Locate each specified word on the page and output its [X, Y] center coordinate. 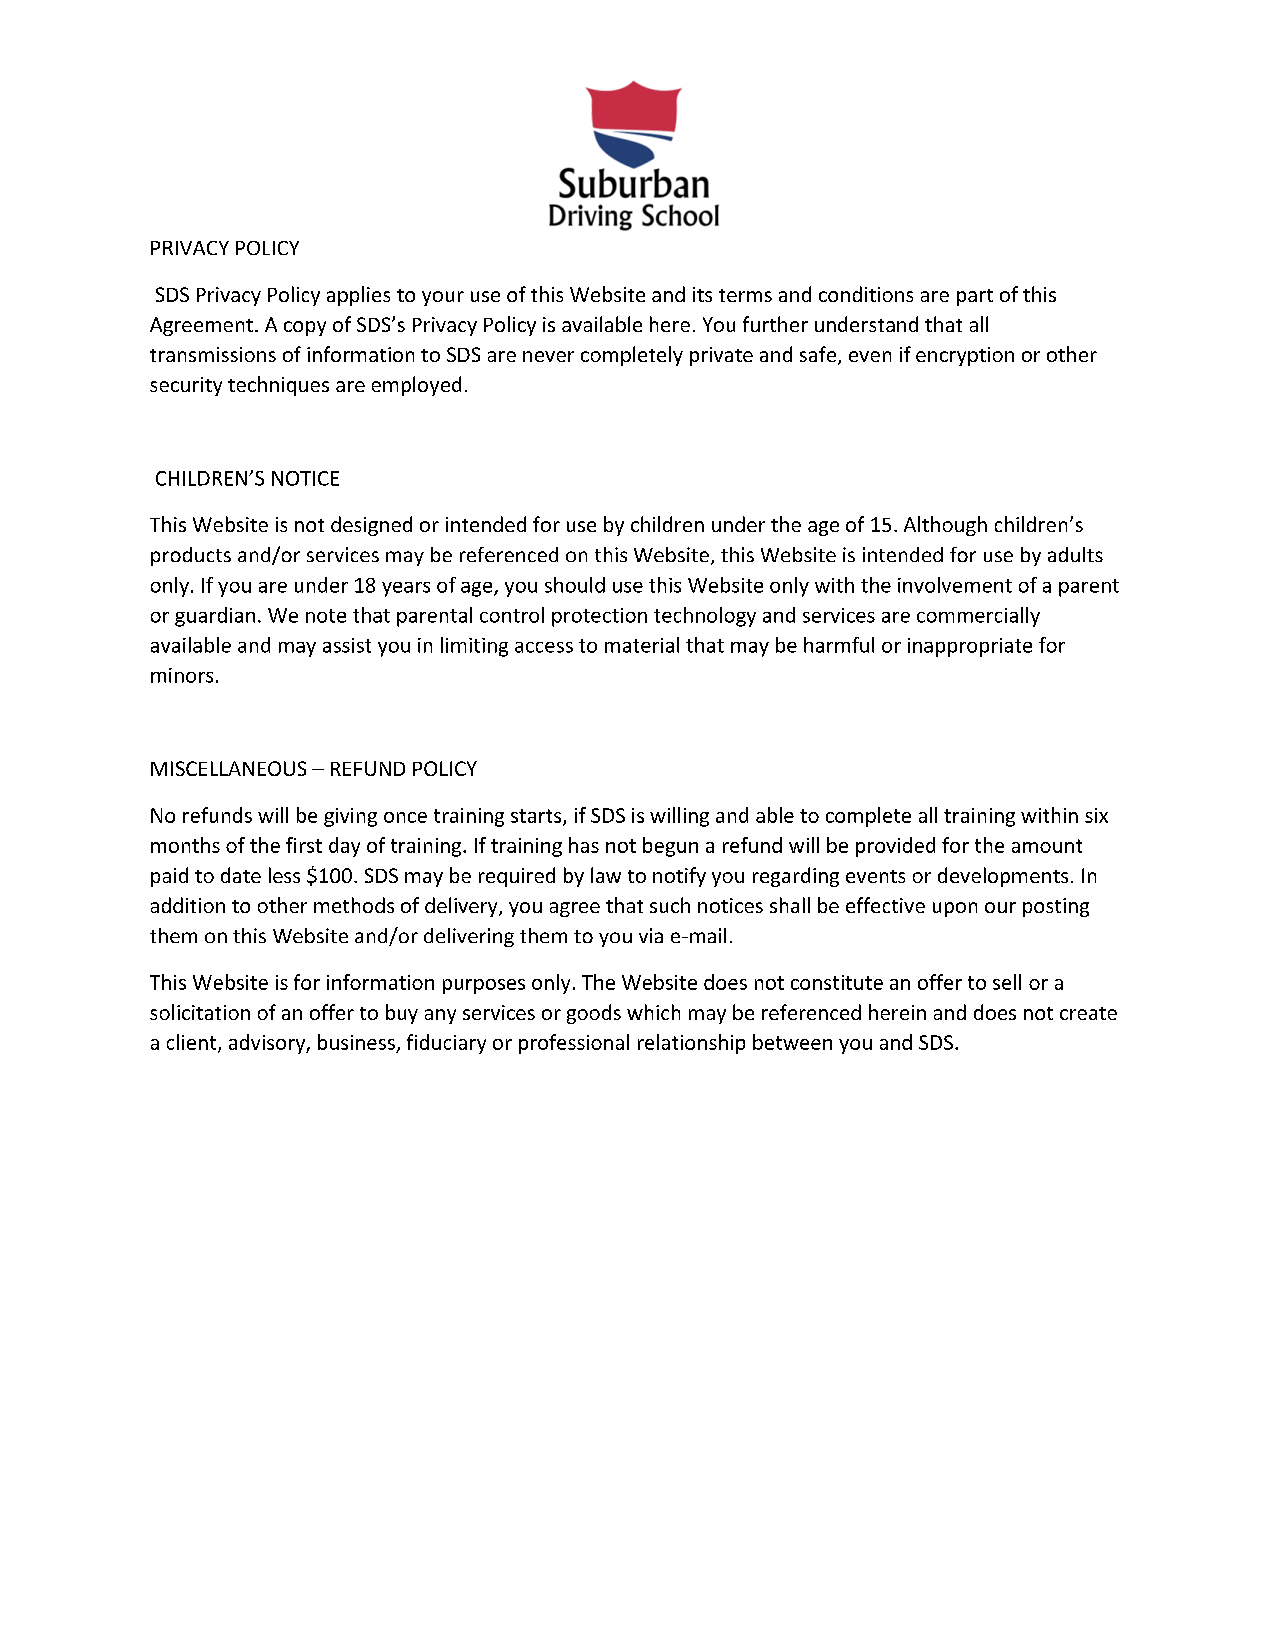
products [191, 556]
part [975, 297]
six [1096, 815]
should [575, 585]
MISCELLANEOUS [228, 768]
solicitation [200, 1012]
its [702, 294]
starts [537, 817]
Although [945, 526]
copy [305, 328]
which [653, 1012]
